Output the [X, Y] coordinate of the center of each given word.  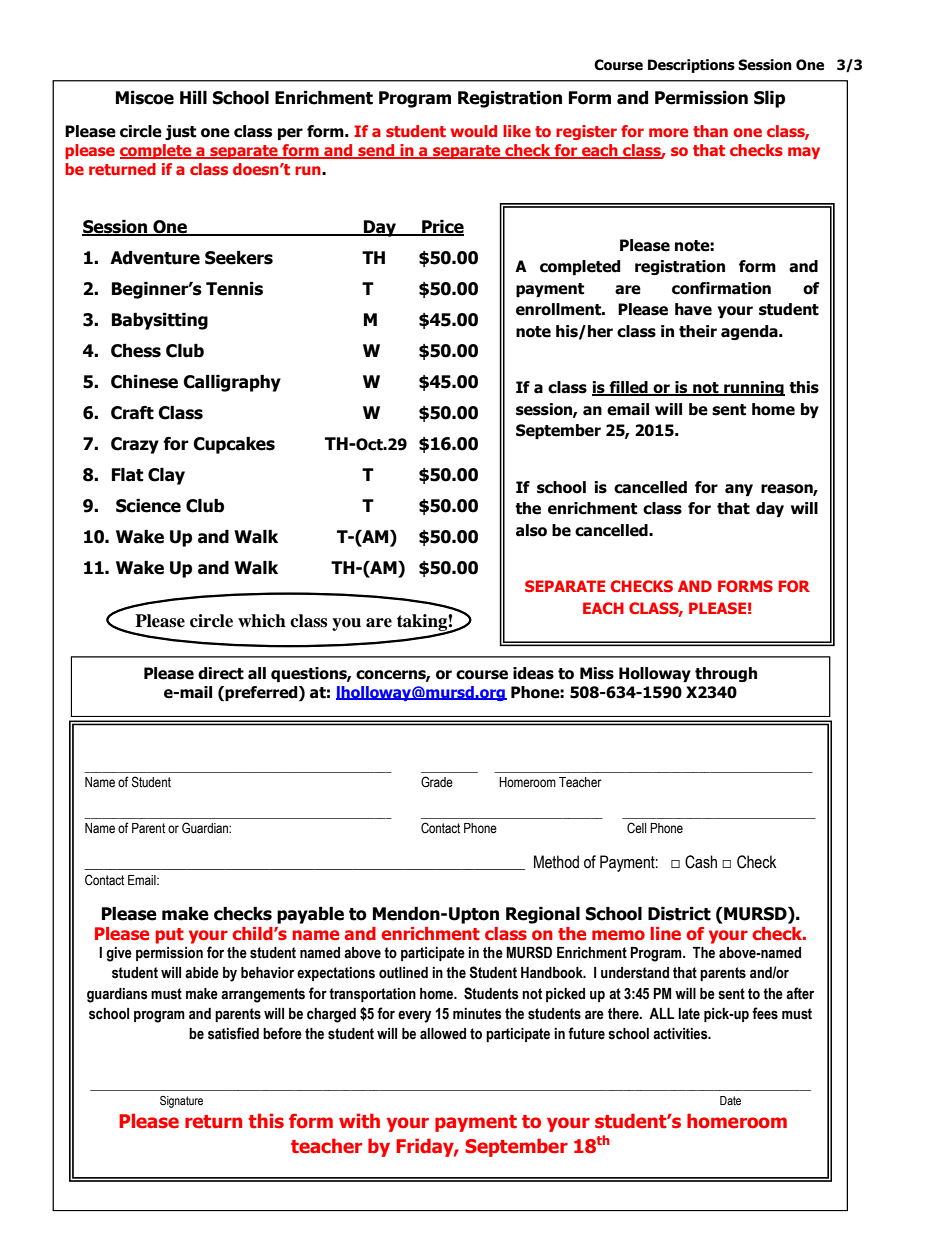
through [726, 674]
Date [730, 1100]
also [531, 530]
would [473, 131]
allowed [443, 1034]
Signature [181, 1102]
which [262, 621]
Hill [193, 97]
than [710, 131]
